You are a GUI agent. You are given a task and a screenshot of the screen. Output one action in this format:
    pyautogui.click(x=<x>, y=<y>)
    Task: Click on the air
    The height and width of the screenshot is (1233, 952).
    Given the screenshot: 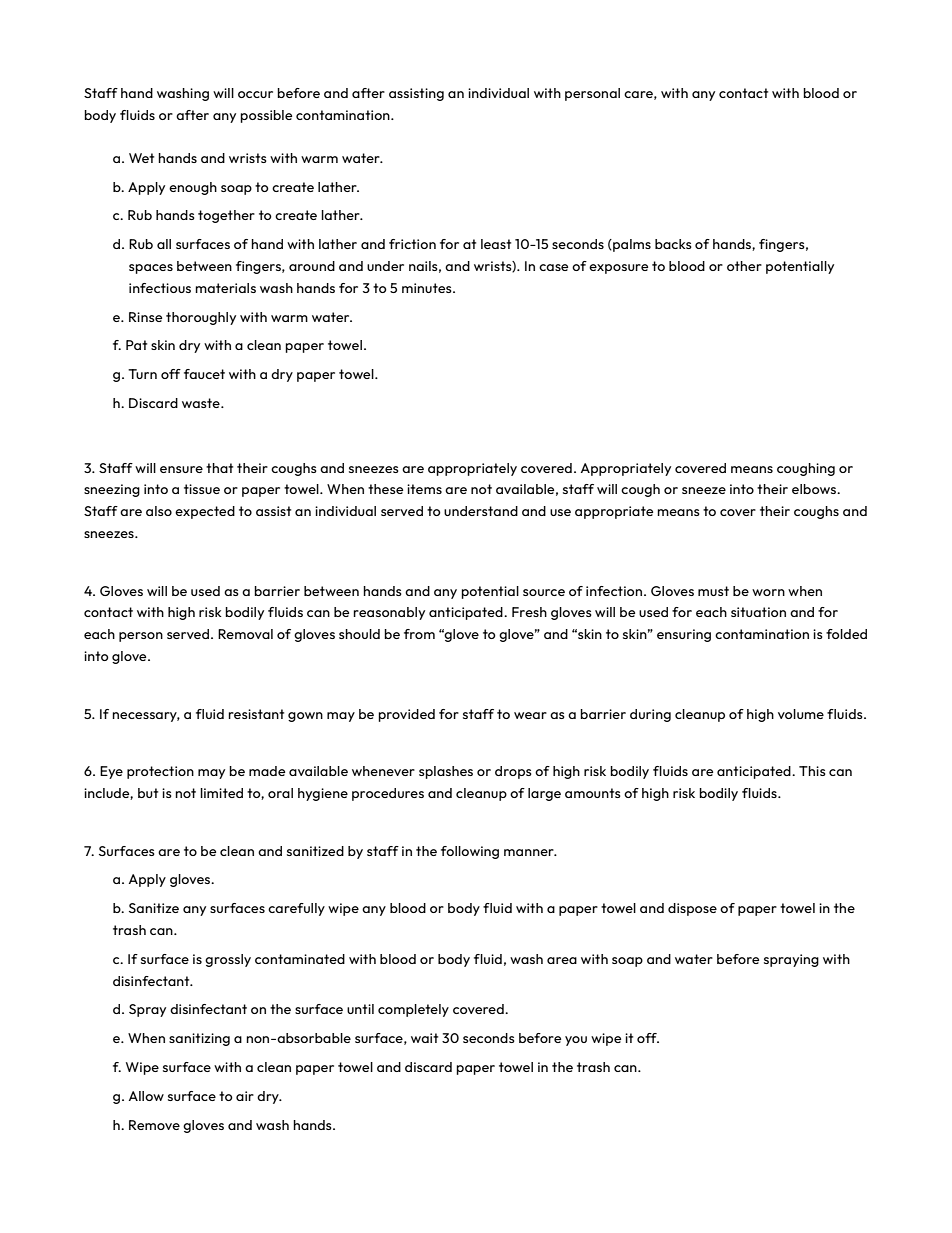 What is the action you would take?
    pyautogui.click(x=245, y=1096)
